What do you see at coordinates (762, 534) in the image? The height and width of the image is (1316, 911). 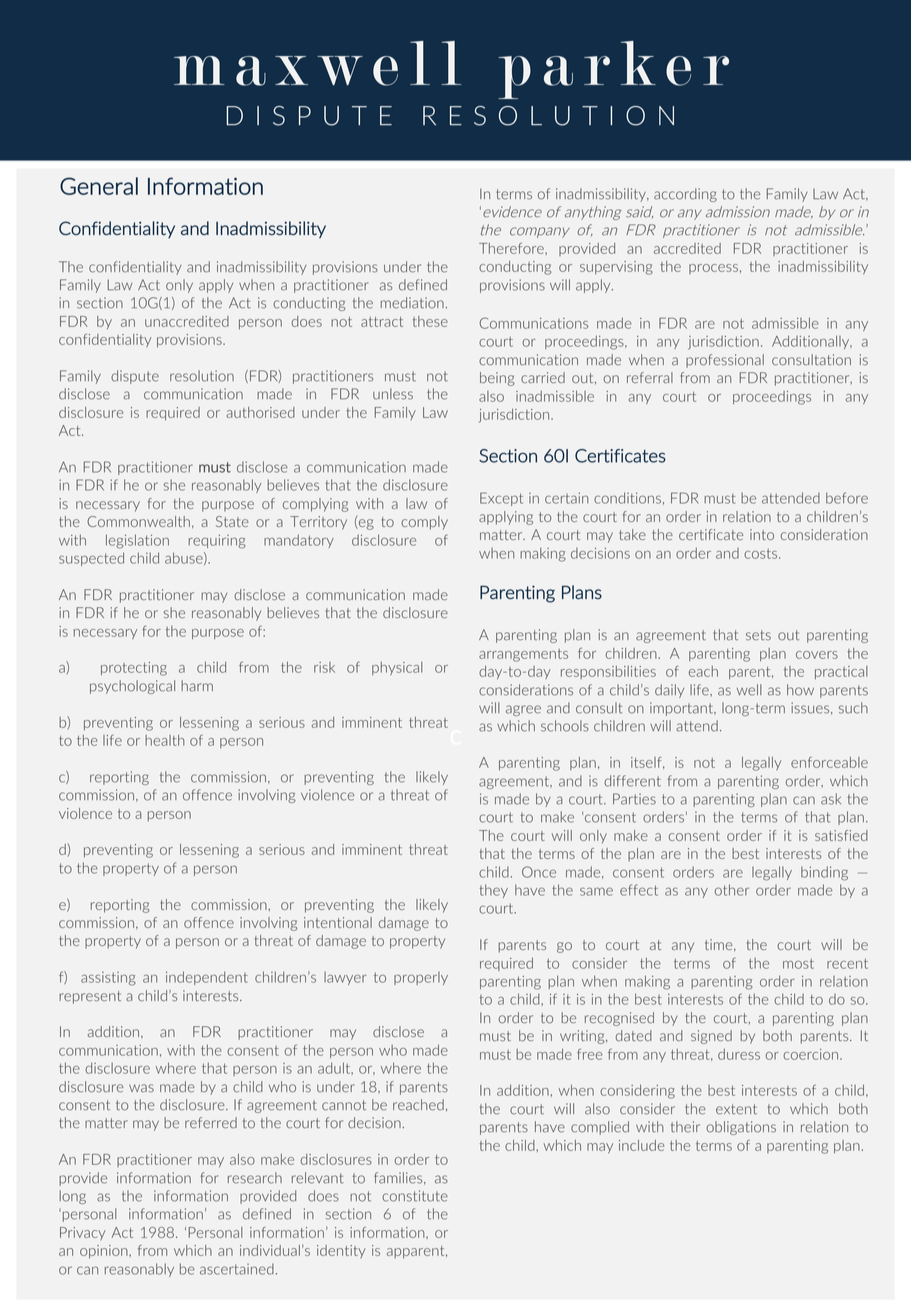 I see `into` at bounding box center [762, 534].
